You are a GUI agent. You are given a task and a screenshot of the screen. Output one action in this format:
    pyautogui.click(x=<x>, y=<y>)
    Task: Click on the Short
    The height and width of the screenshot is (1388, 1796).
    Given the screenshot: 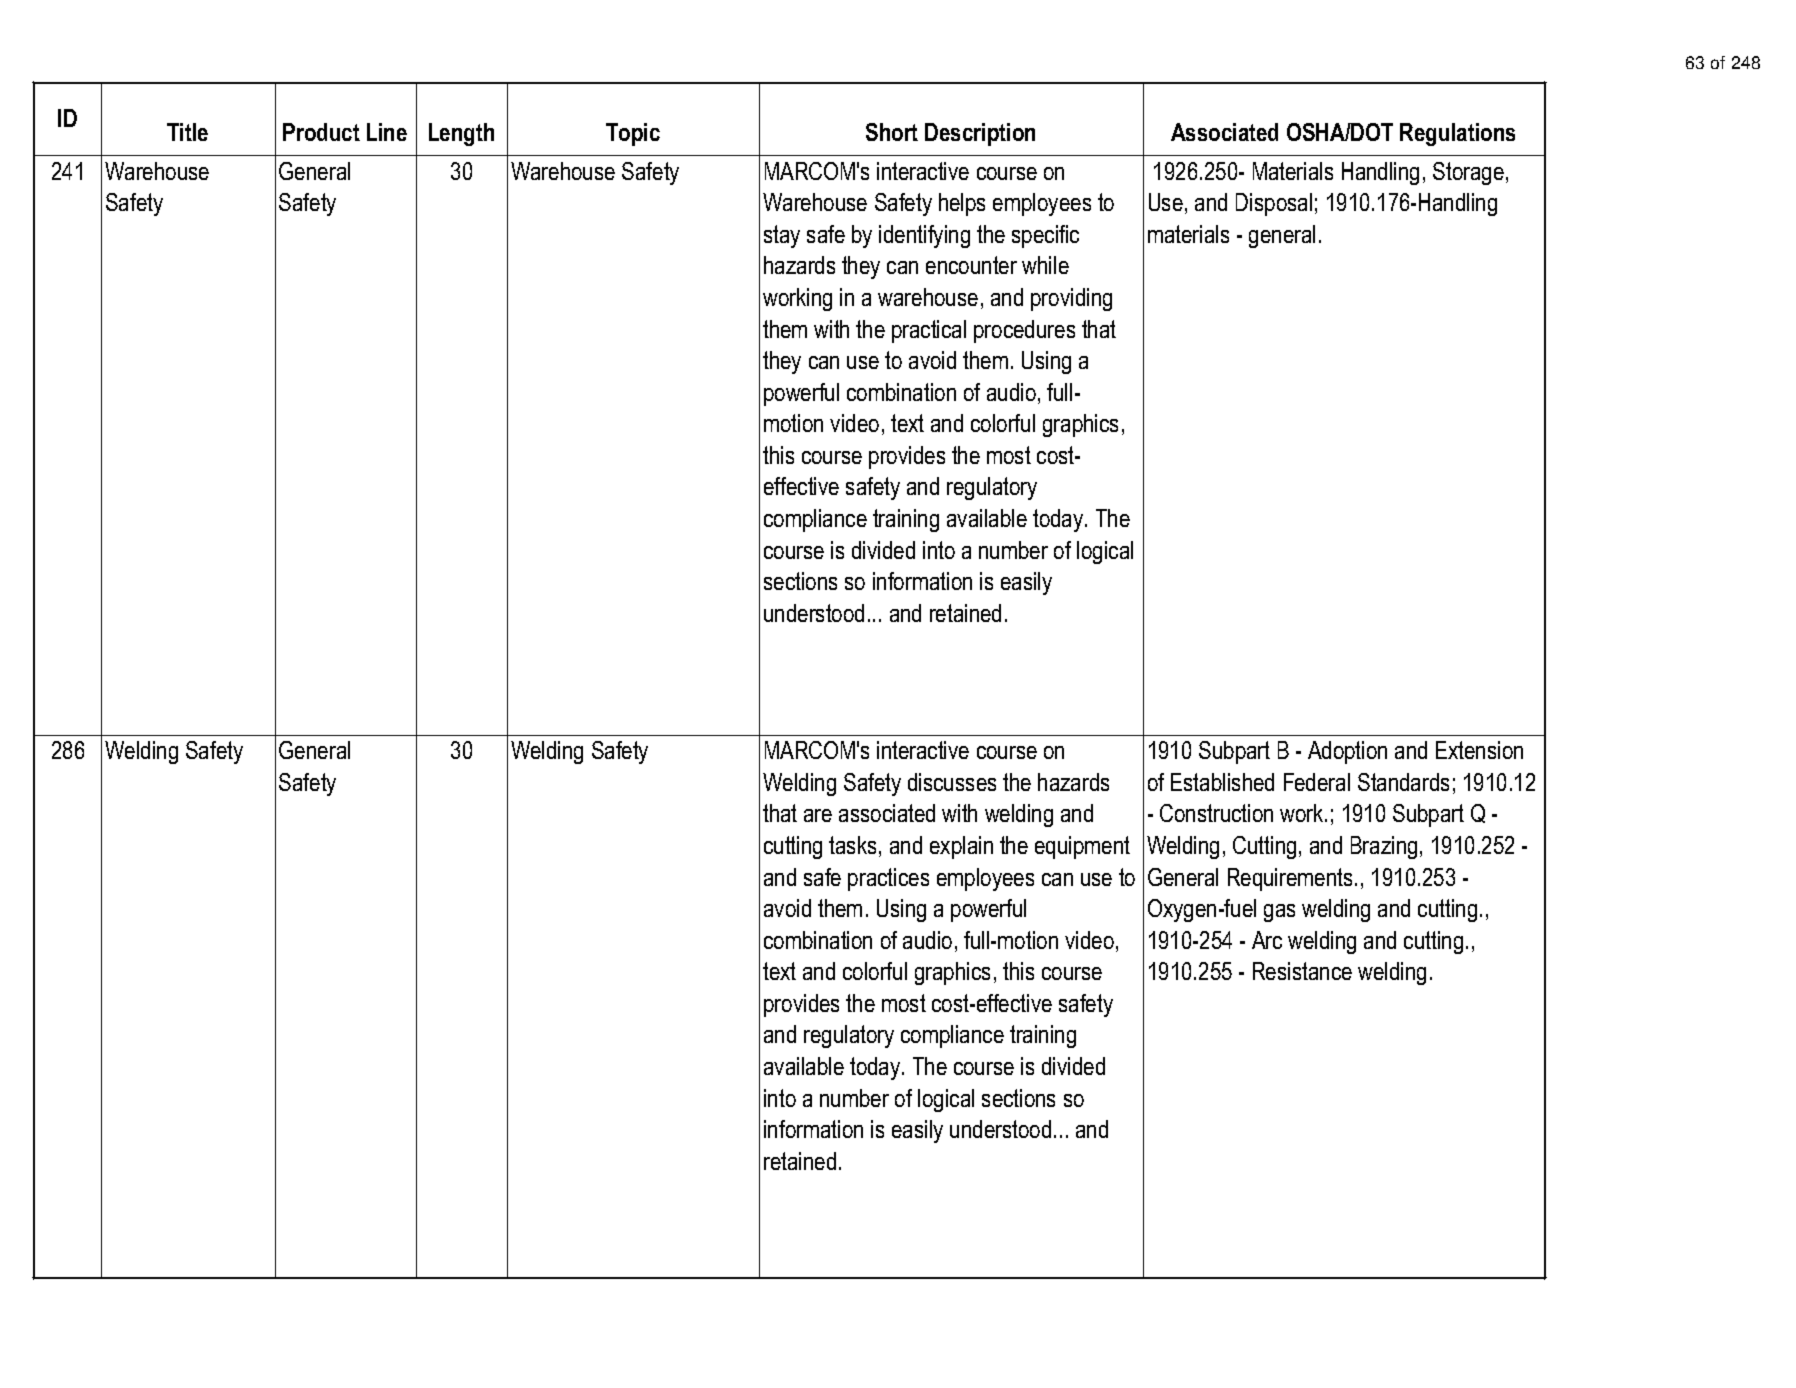 What is the action you would take?
    pyautogui.click(x=892, y=132)
